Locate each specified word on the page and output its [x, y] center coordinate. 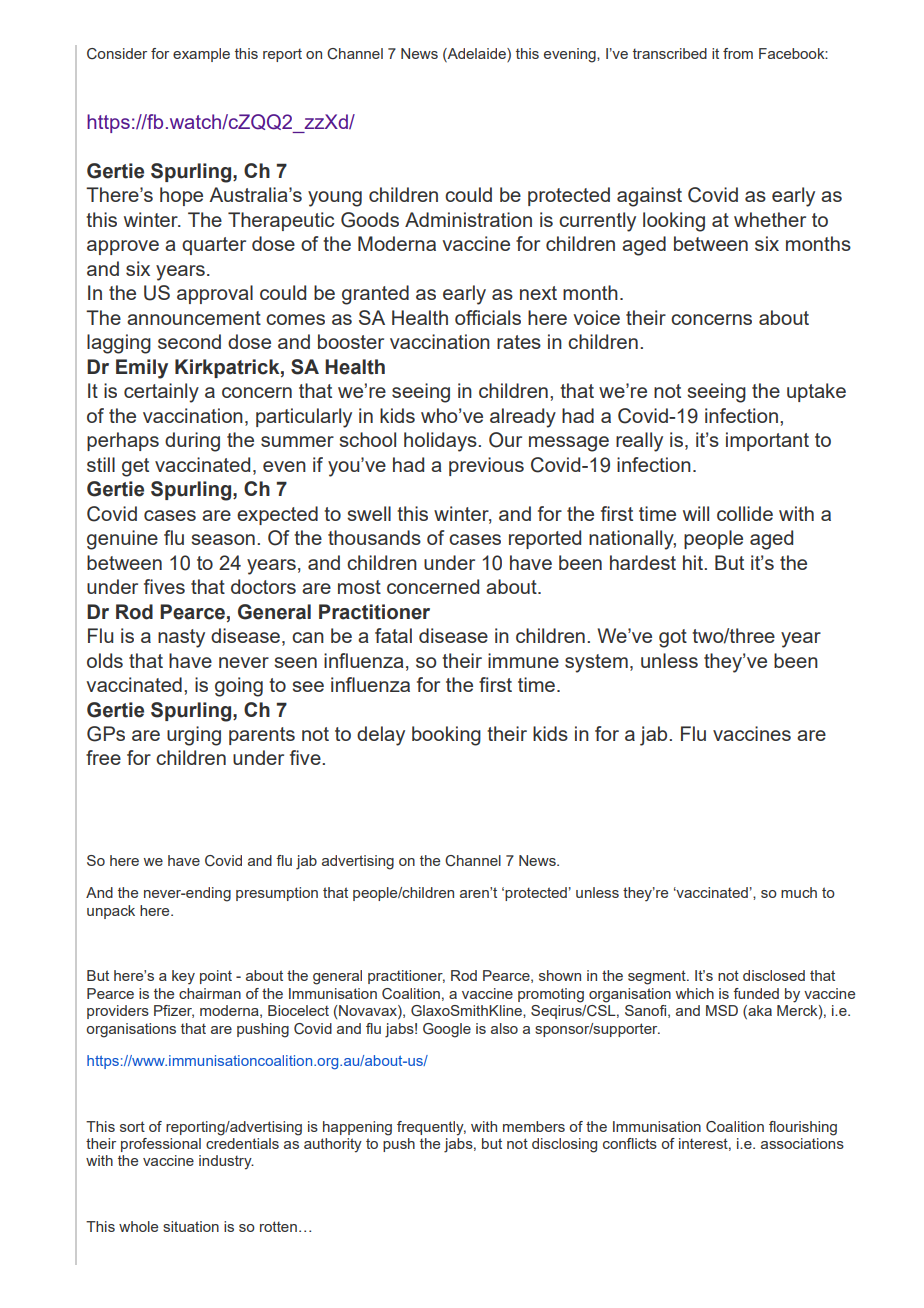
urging [194, 736]
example [201, 55]
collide [745, 513]
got [673, 638]
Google [447, 1030]
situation [191, 1226]
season [223, 539]
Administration [468, 219]
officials [488, 317]
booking [446, 736]
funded [756, 993]
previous [486, 466]
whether [770, 219]
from [738, 53]
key [183, 977]
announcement [194, 318]
